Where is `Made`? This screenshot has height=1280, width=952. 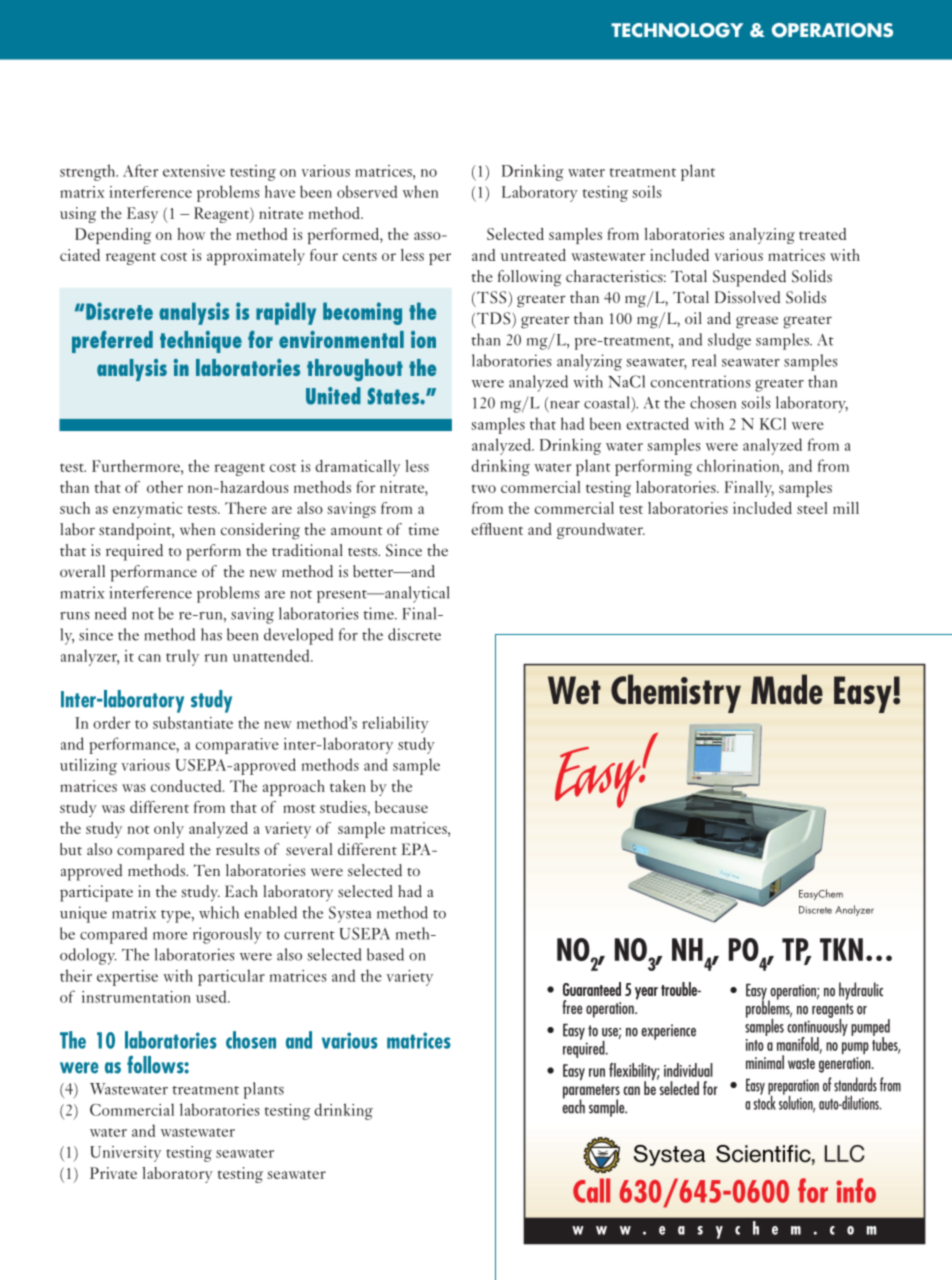
Made is located at coordinates (787, 689).
